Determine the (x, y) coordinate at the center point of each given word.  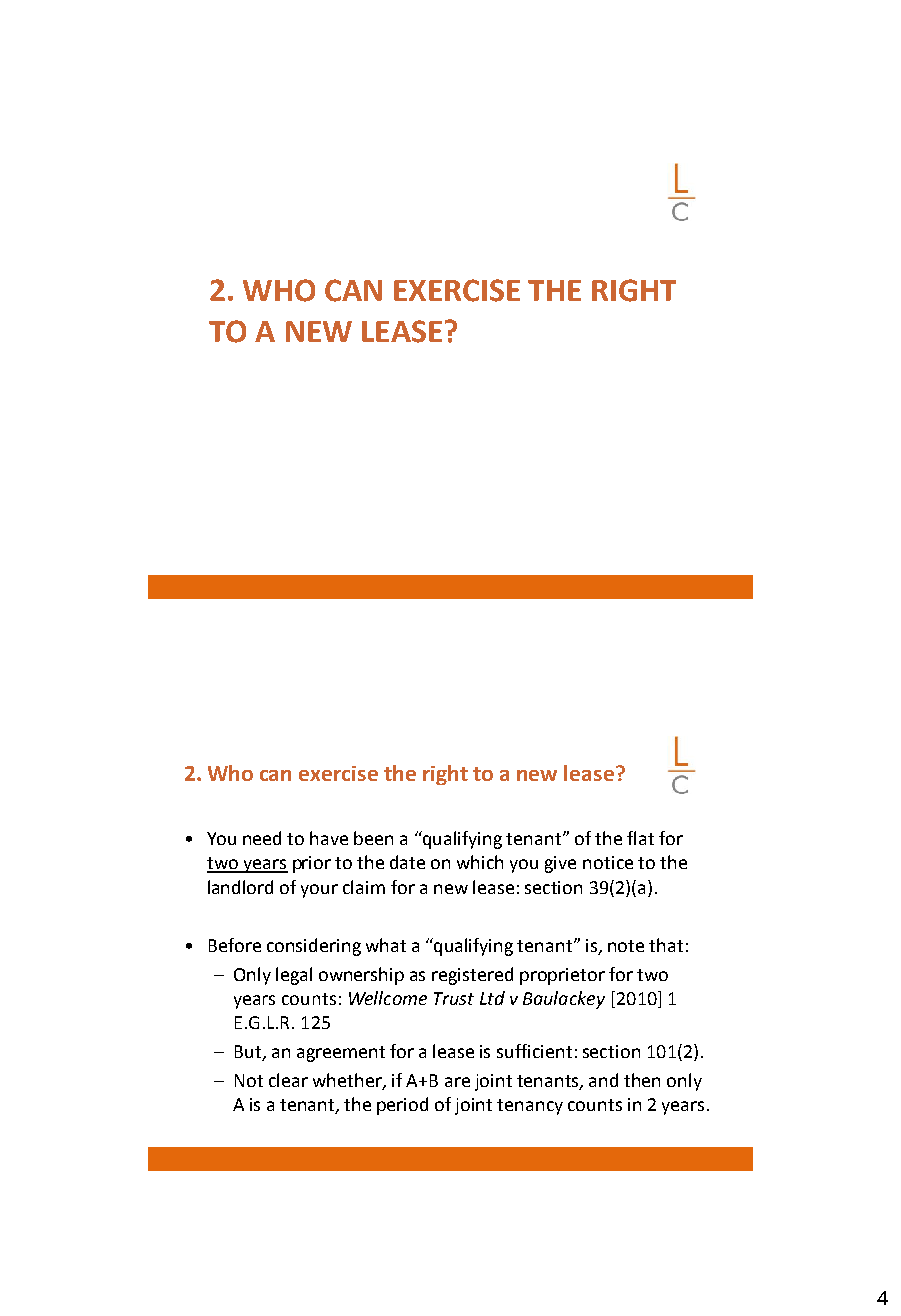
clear (288, 1080)
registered (472, 976)
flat (640, 838)
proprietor (562, 976)
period (402, 1106)
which (480, 862)
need (262, 838)
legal (294, 976)
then (642, 1080)
